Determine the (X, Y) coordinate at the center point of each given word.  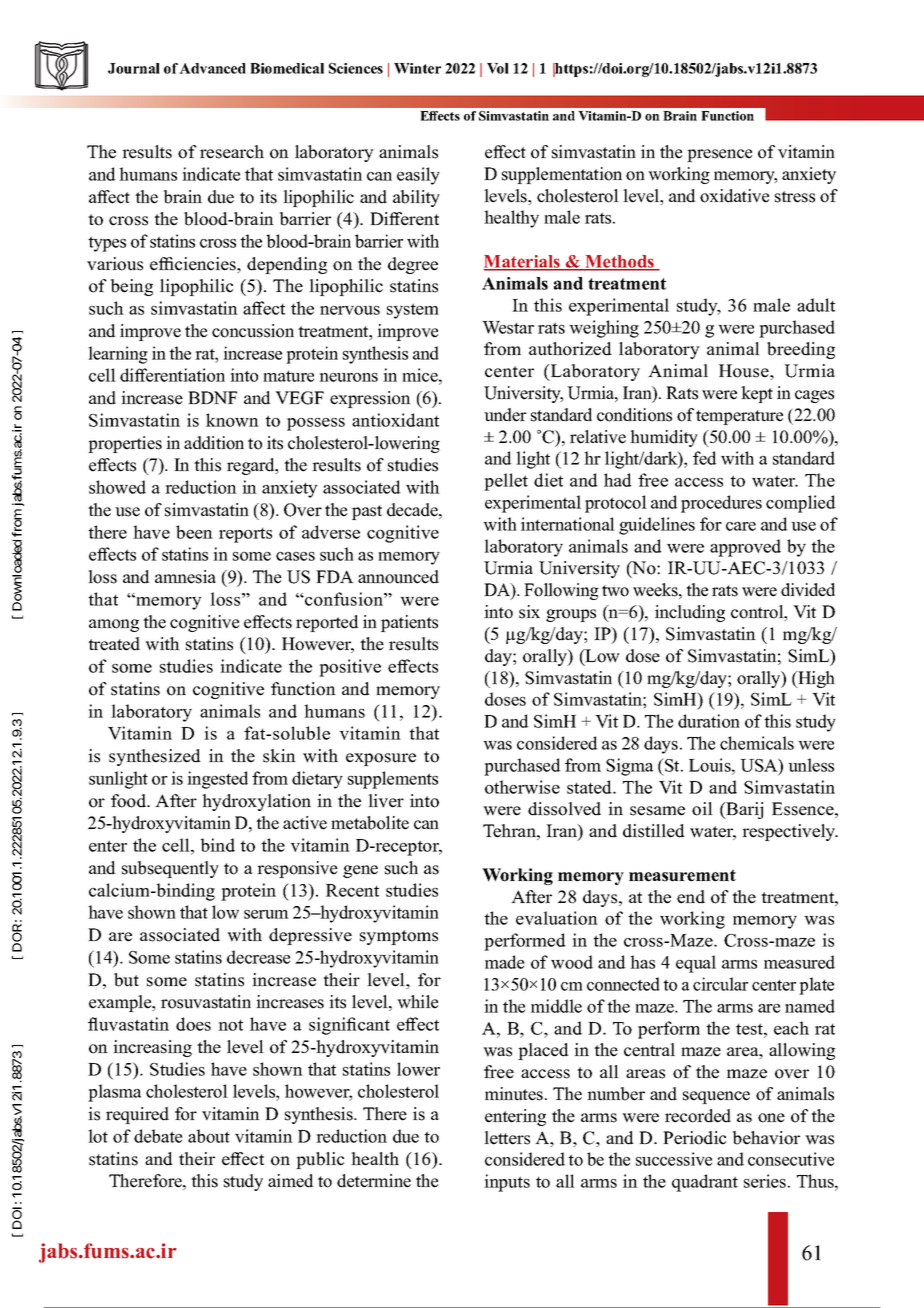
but (126, 980)
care (741, 526)
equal (696, 964)
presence (719, 155)
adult (816, 305)
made (505, 962)
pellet (506, 482)
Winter (417, 68)
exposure (381, 759)
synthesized (155, 757)
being (132, 287)
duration (709, 721)
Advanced (212, 68)
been (194, 532)
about (209, 1136)
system (413, 311)
